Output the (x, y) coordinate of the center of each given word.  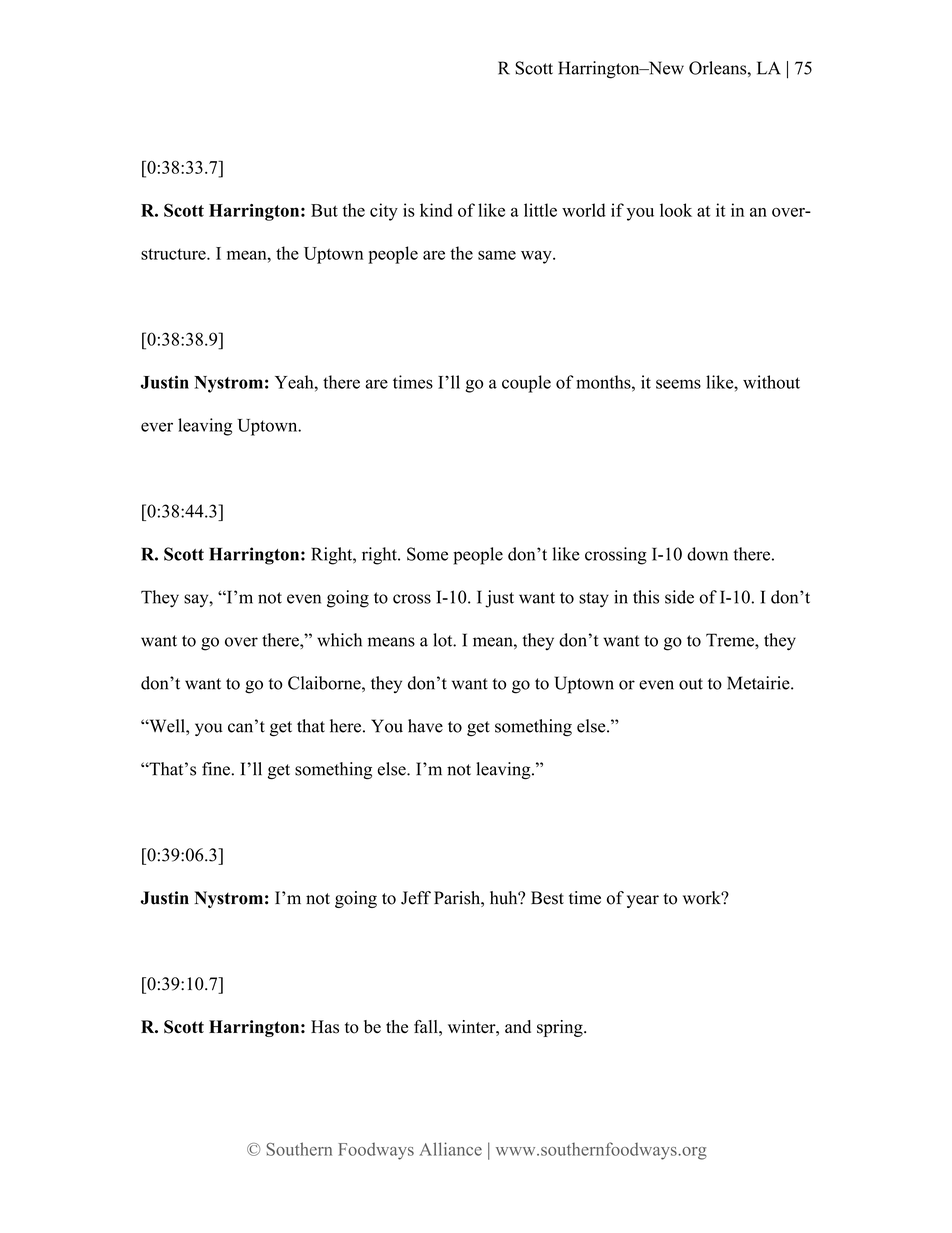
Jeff (416, 898)
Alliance (450, 1149)
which (339, 640)
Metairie (759, 683)
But (324, 210)
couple (526, 384)
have (425, 726)
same (497, 255)
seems (678, 384)
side (679, 597)
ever (157, 427)
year (643, 901)
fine (216, 769)
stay (594, 600)
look (676, 210)
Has (325, 1027)
